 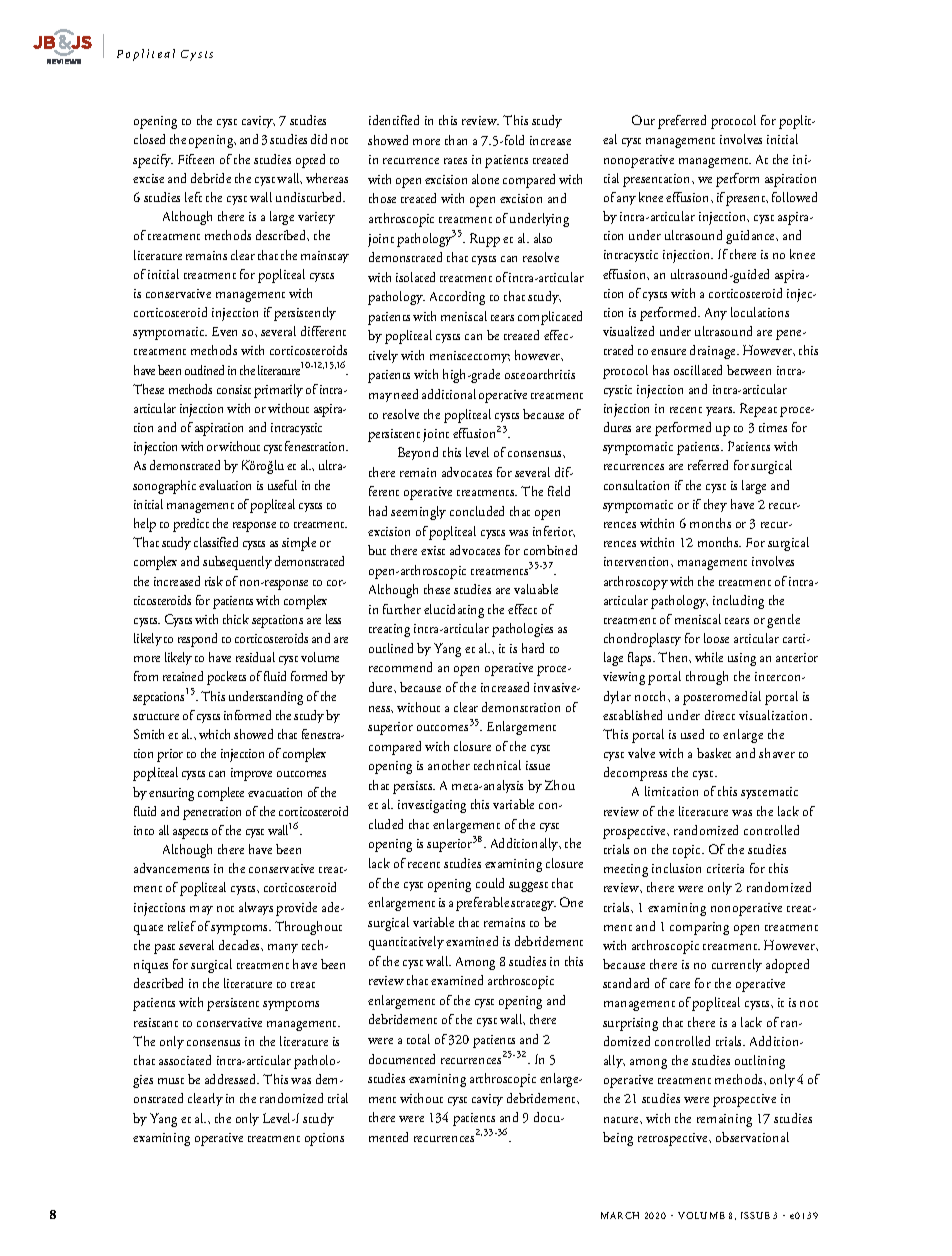 What do you see at coordinates (232, 1079) in the screenshot?
I see `addressed` at bounding box center [232, 1079].
